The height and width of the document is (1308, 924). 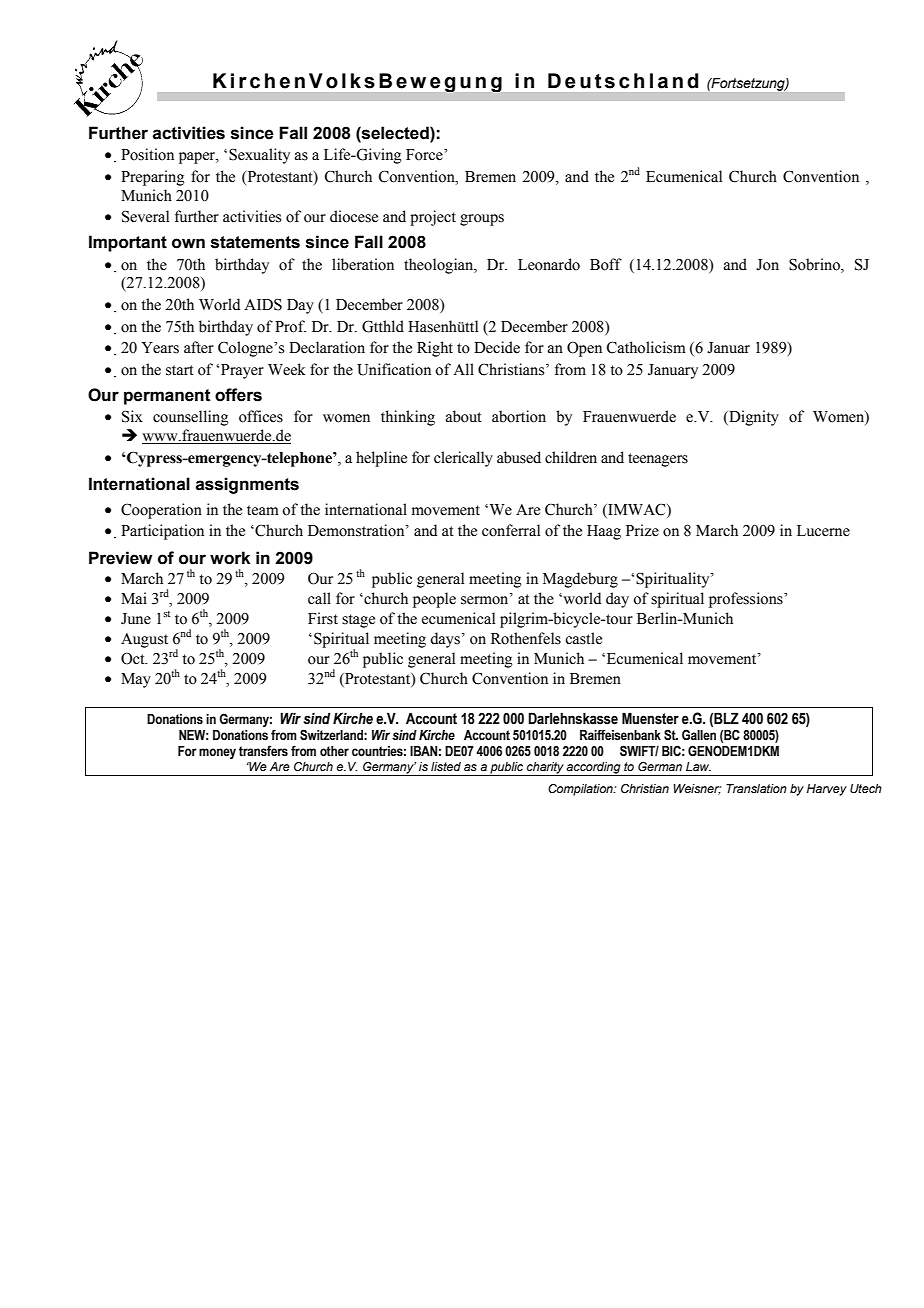 What do you see at coordinates (217, 753) in the document?
I see `money` at bounding box center [217, 753].
